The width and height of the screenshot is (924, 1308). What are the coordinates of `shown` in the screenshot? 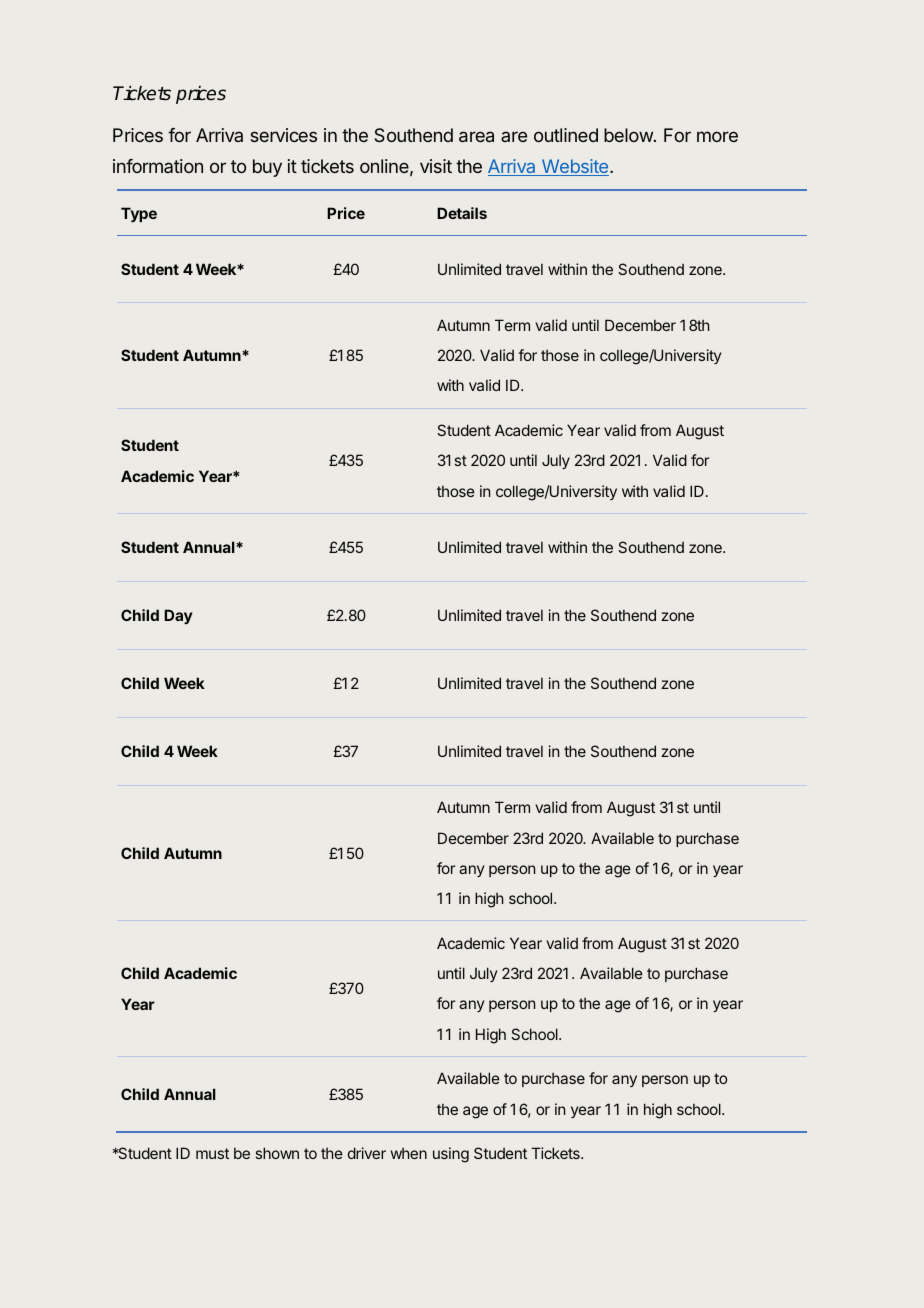 It's located at (277, 1153).
